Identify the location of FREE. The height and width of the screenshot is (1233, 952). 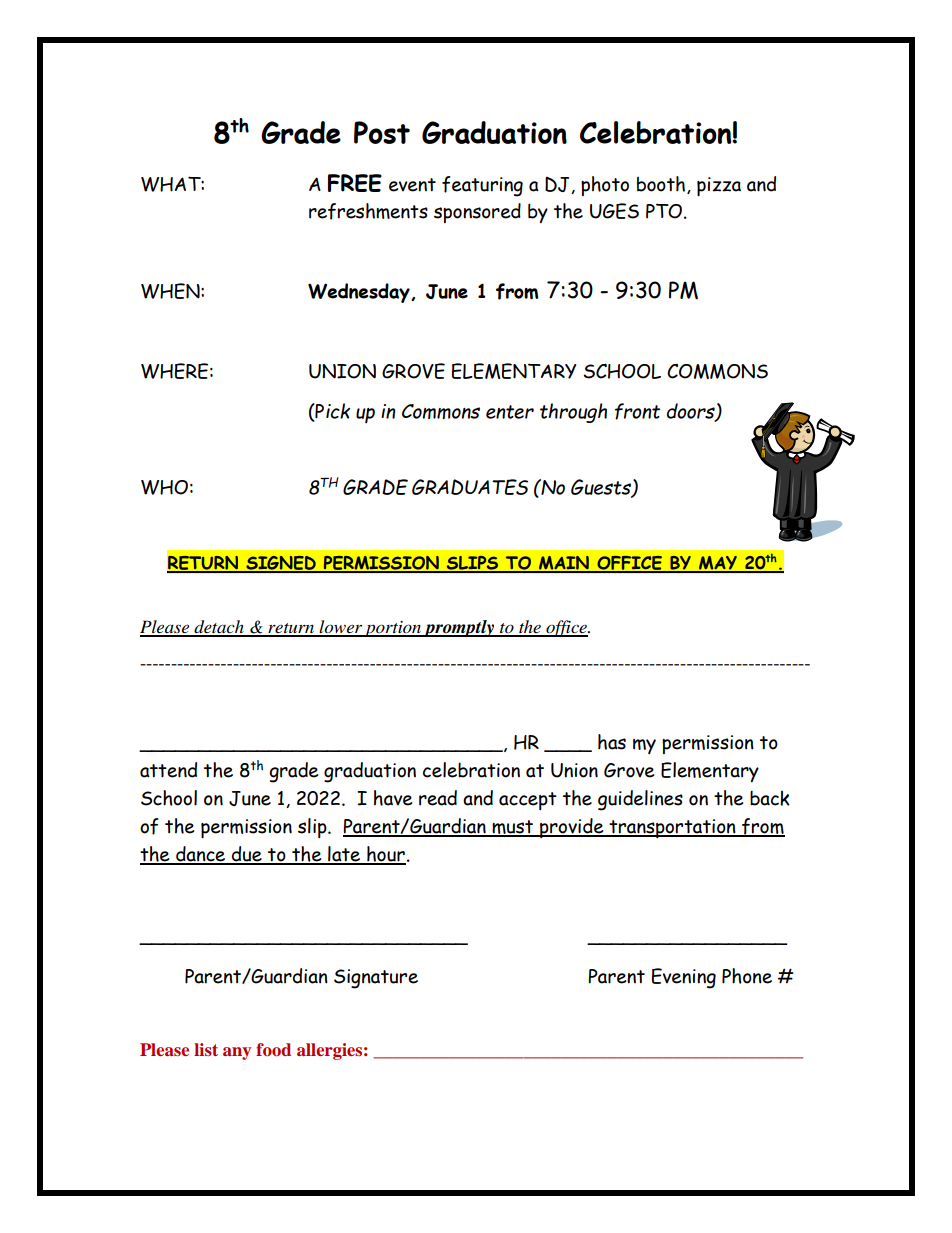
(355, 183).
